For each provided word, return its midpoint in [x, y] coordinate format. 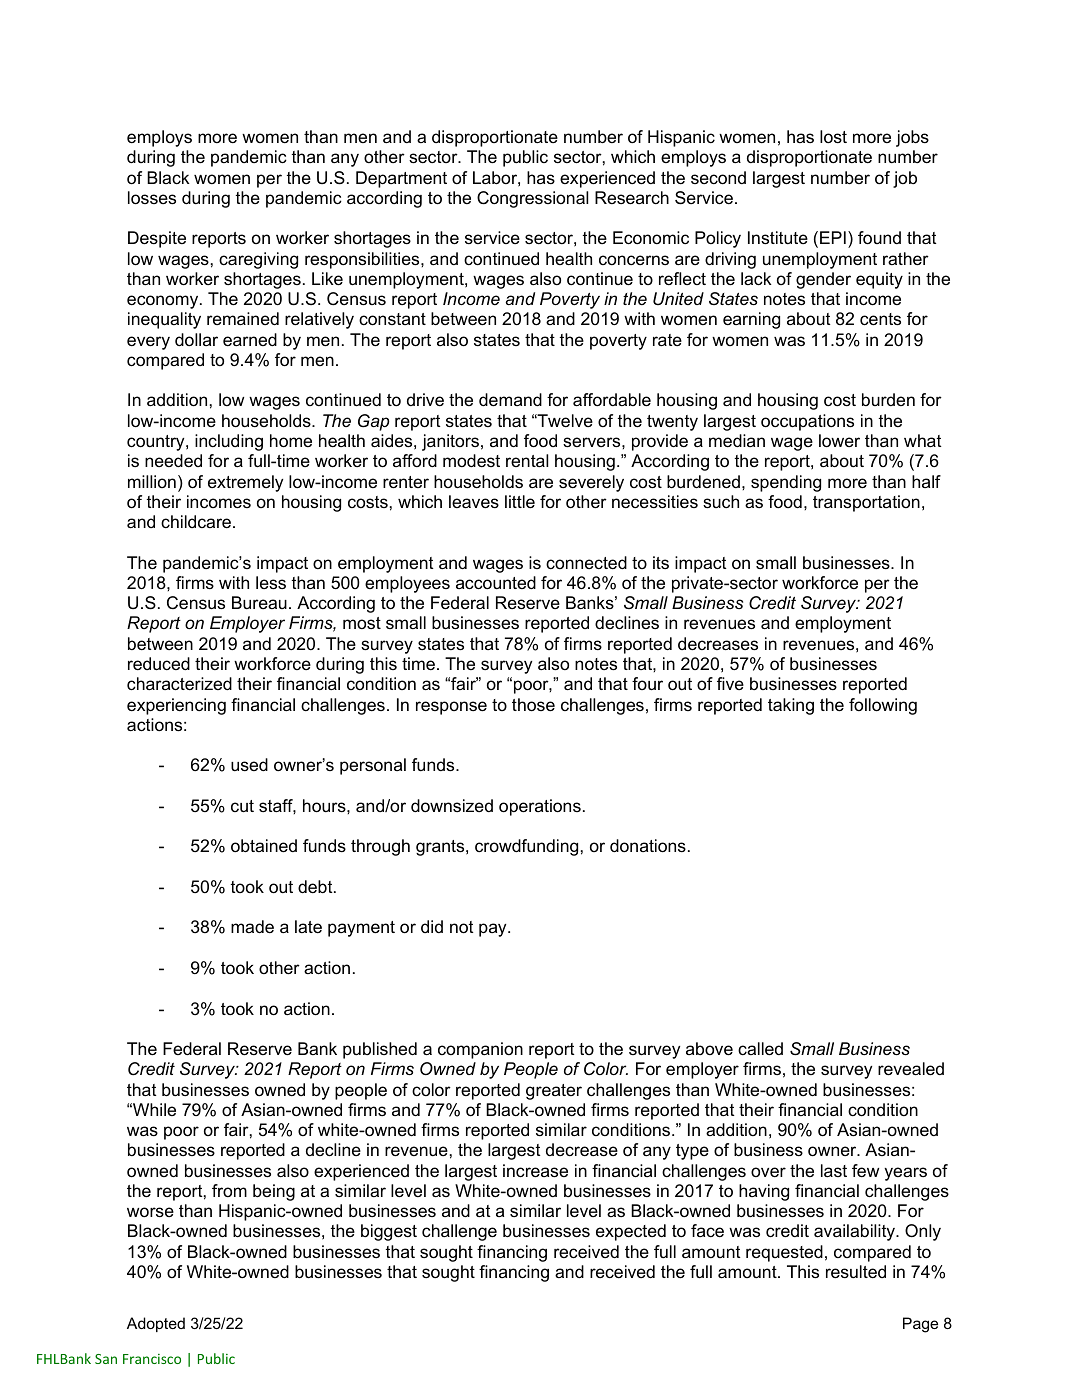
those [533, 705]
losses [152, 198]
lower [839, 441]
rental [527, 460]
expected [631, 1232]
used [249, 764]
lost [833, 136]
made [252, 927]
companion [480, 1050]
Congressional [532, 199]
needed [173, 461]
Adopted [156, 1324]
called [760, 1049]
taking [791, 706]
